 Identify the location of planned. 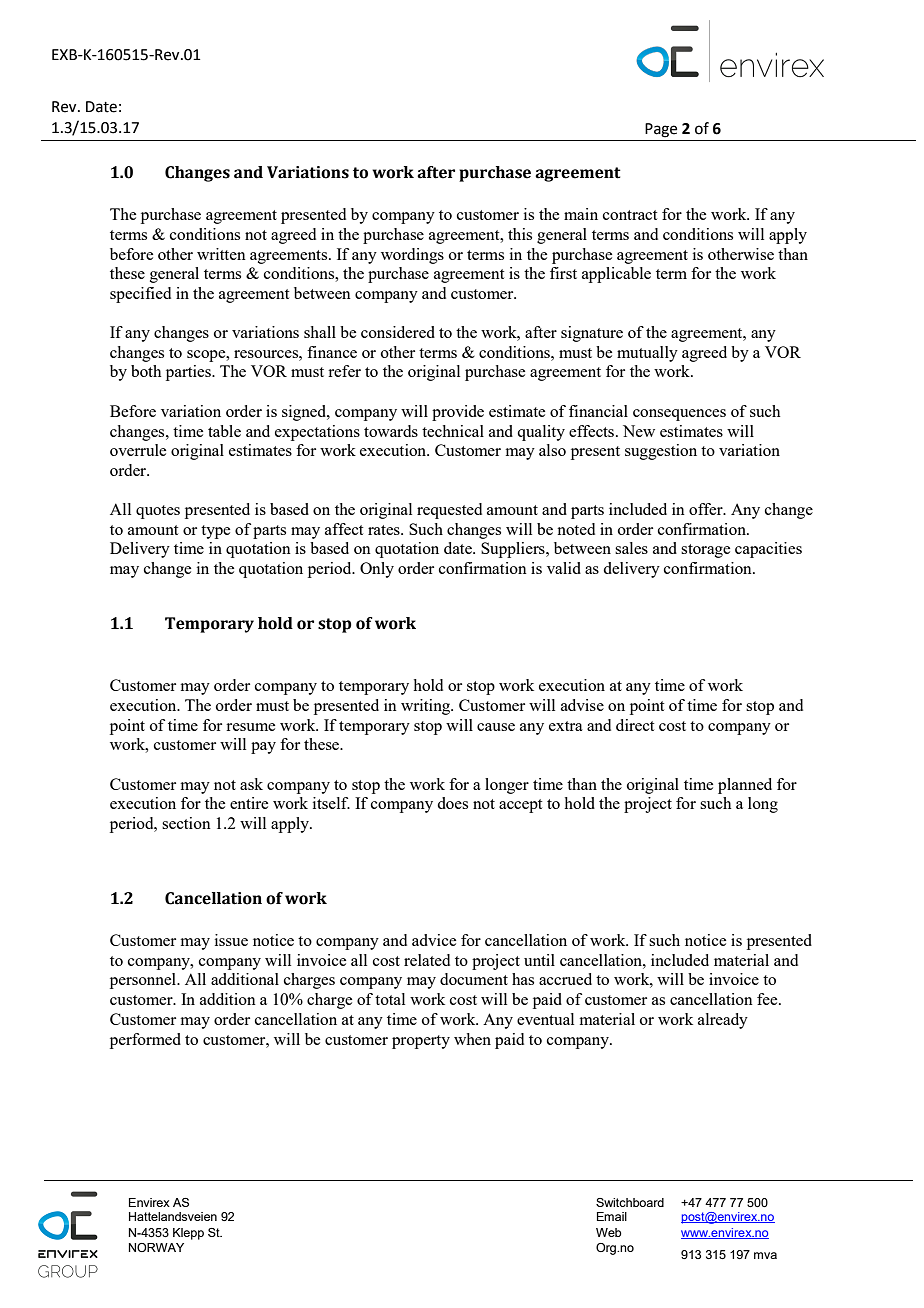
(745, 786).
